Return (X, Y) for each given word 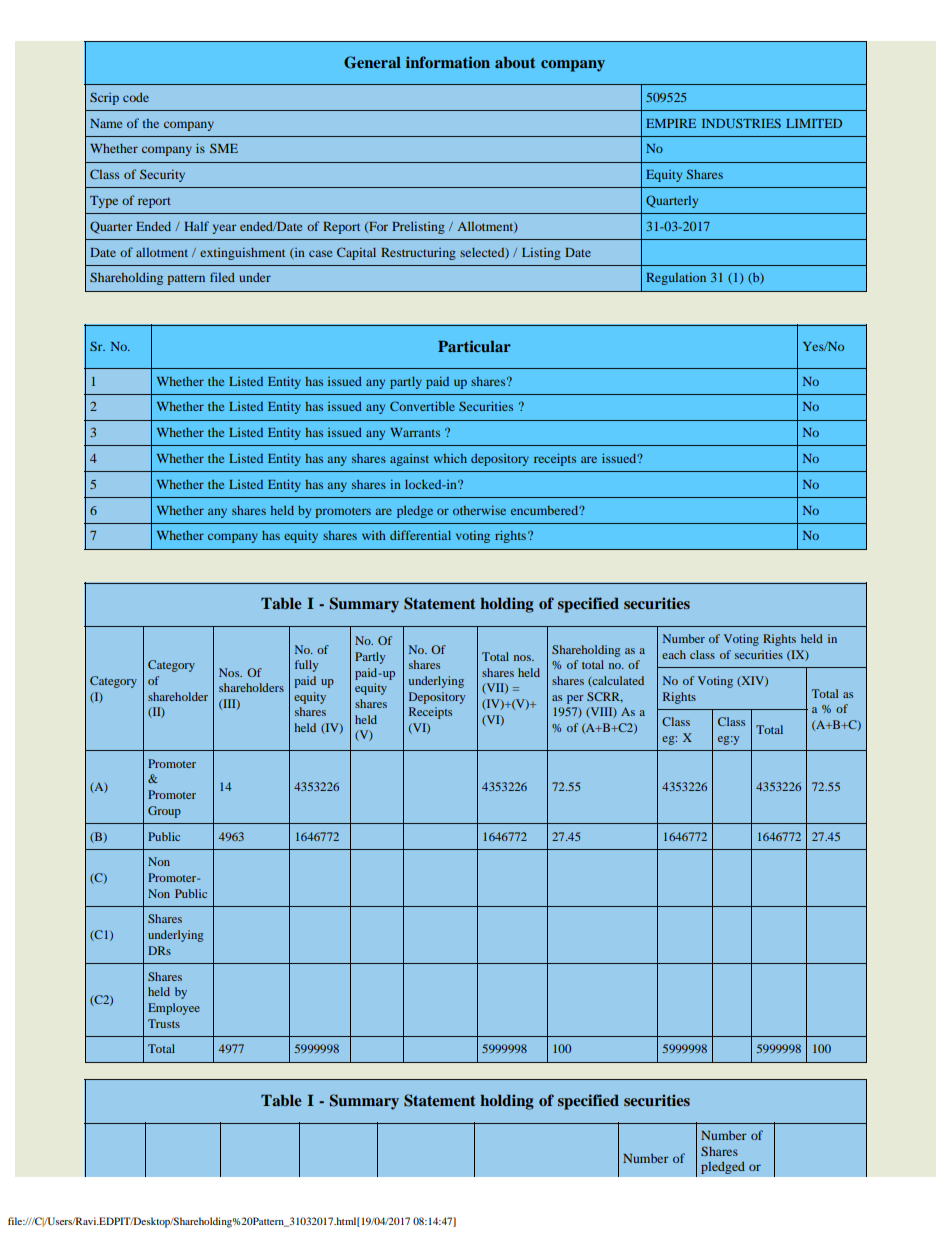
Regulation (676, 278)
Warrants (415, 432)
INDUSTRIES (741, 123)
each (674, 654)
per (575, 699)
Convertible (422, 406)
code (136, 97)
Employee (174, 1009)
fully (306, 666)
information (448, 62)
